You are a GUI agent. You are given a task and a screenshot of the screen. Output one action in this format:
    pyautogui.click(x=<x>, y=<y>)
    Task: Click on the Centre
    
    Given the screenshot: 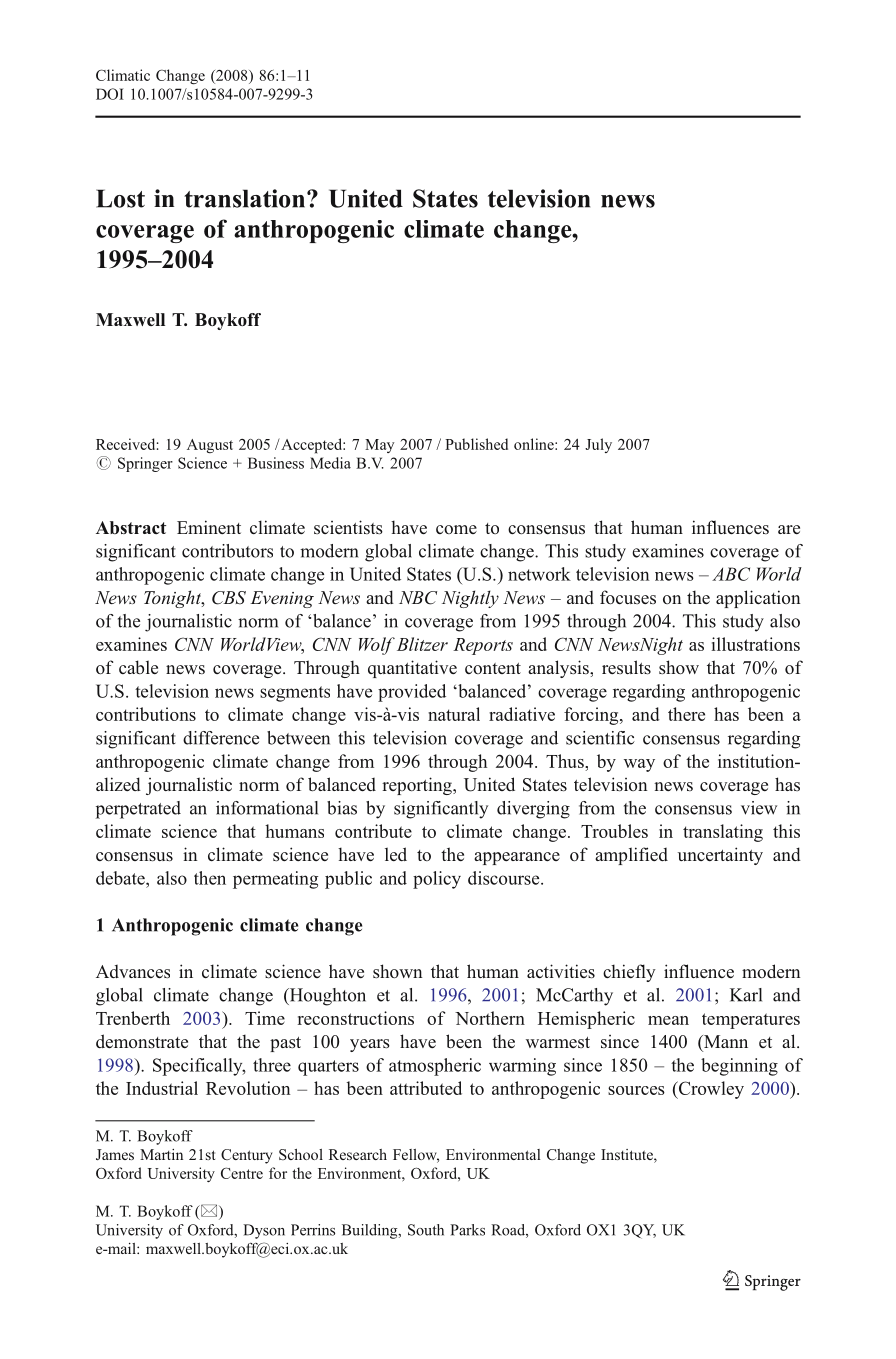 What is the action you would take?
    pyautogui.click(x=242, y=1173)
